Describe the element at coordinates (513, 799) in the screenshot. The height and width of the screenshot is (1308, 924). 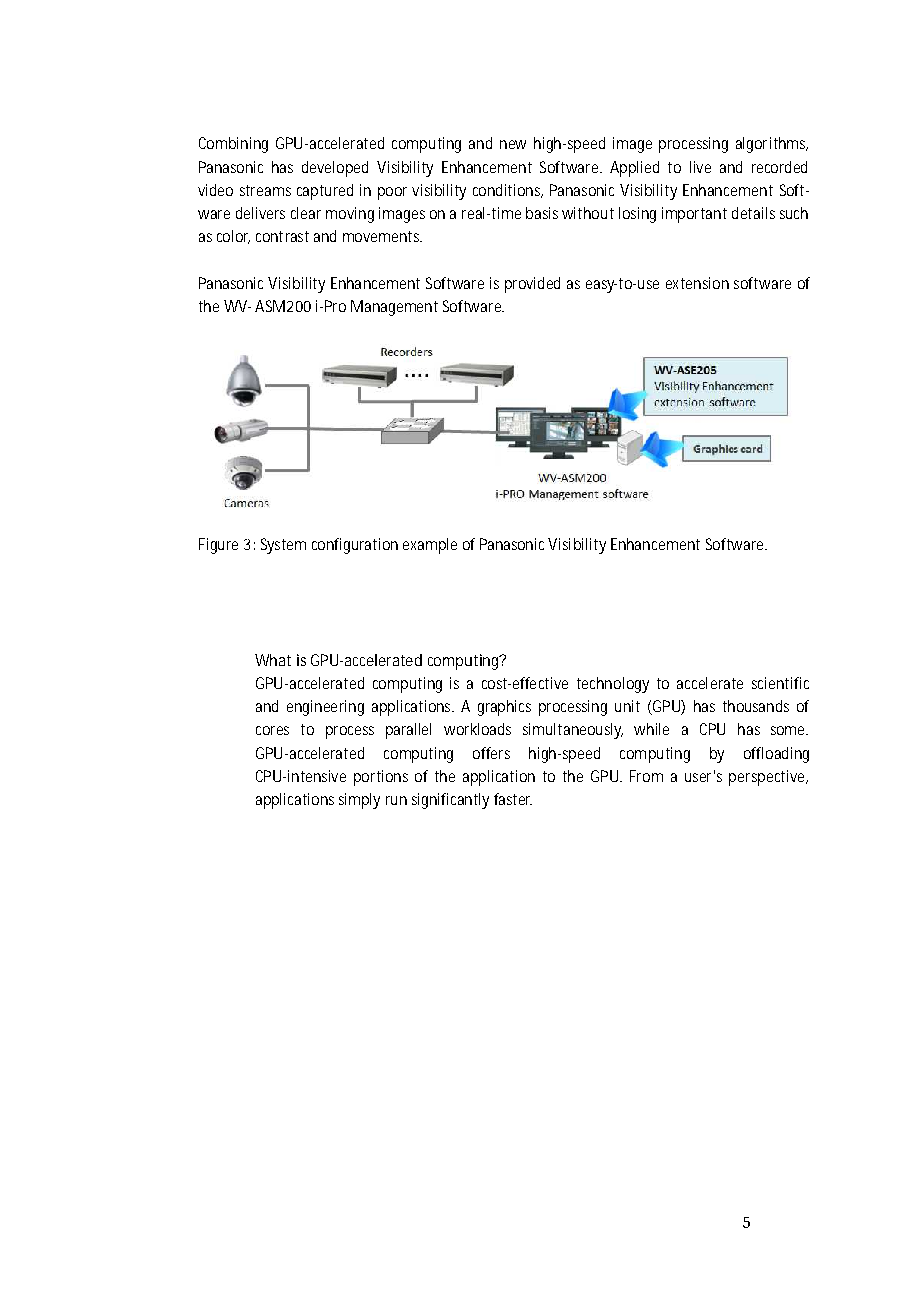
I see `faster` at that location.
